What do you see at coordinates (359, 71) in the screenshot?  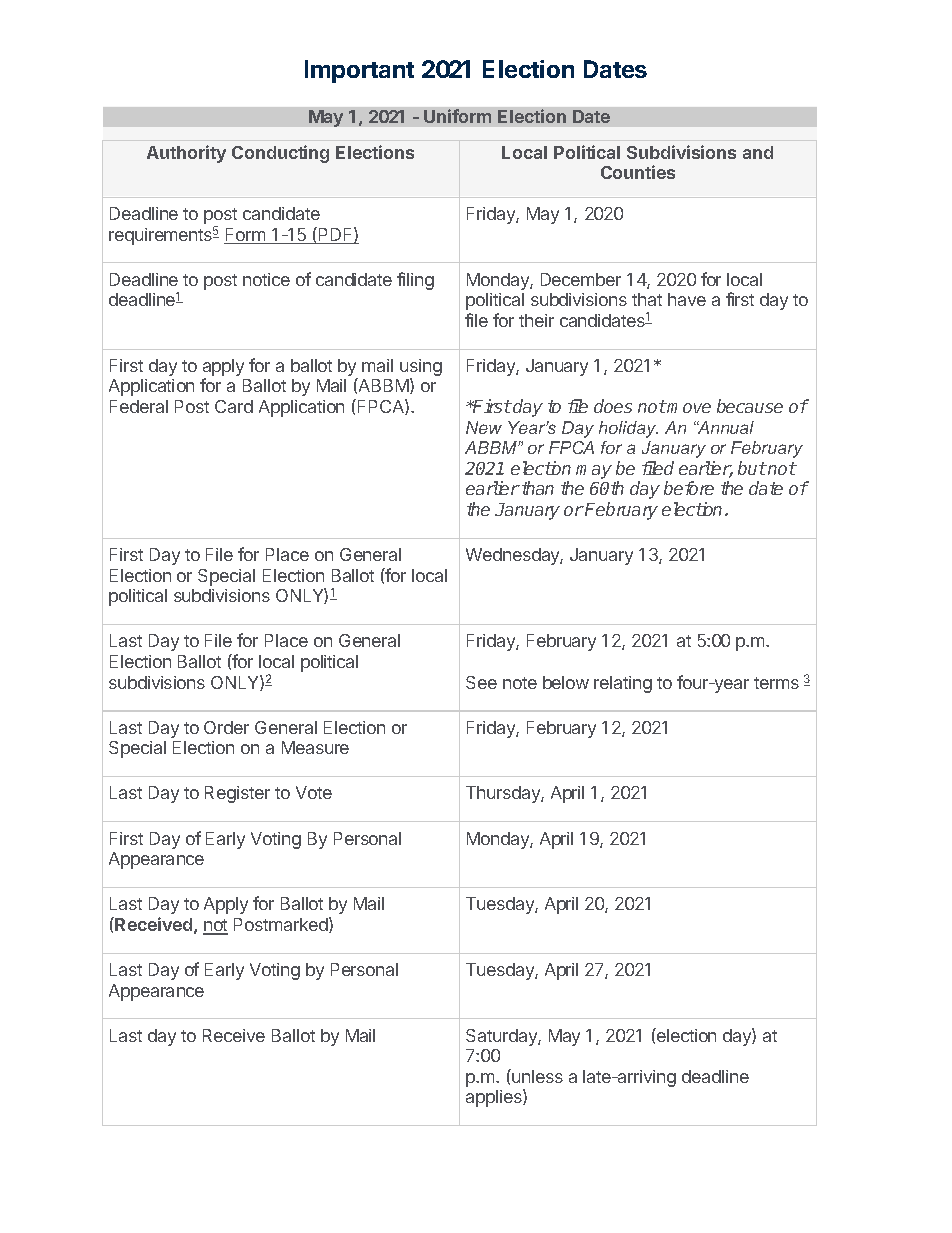 I see `Important` at bounding box center [359, 71].
